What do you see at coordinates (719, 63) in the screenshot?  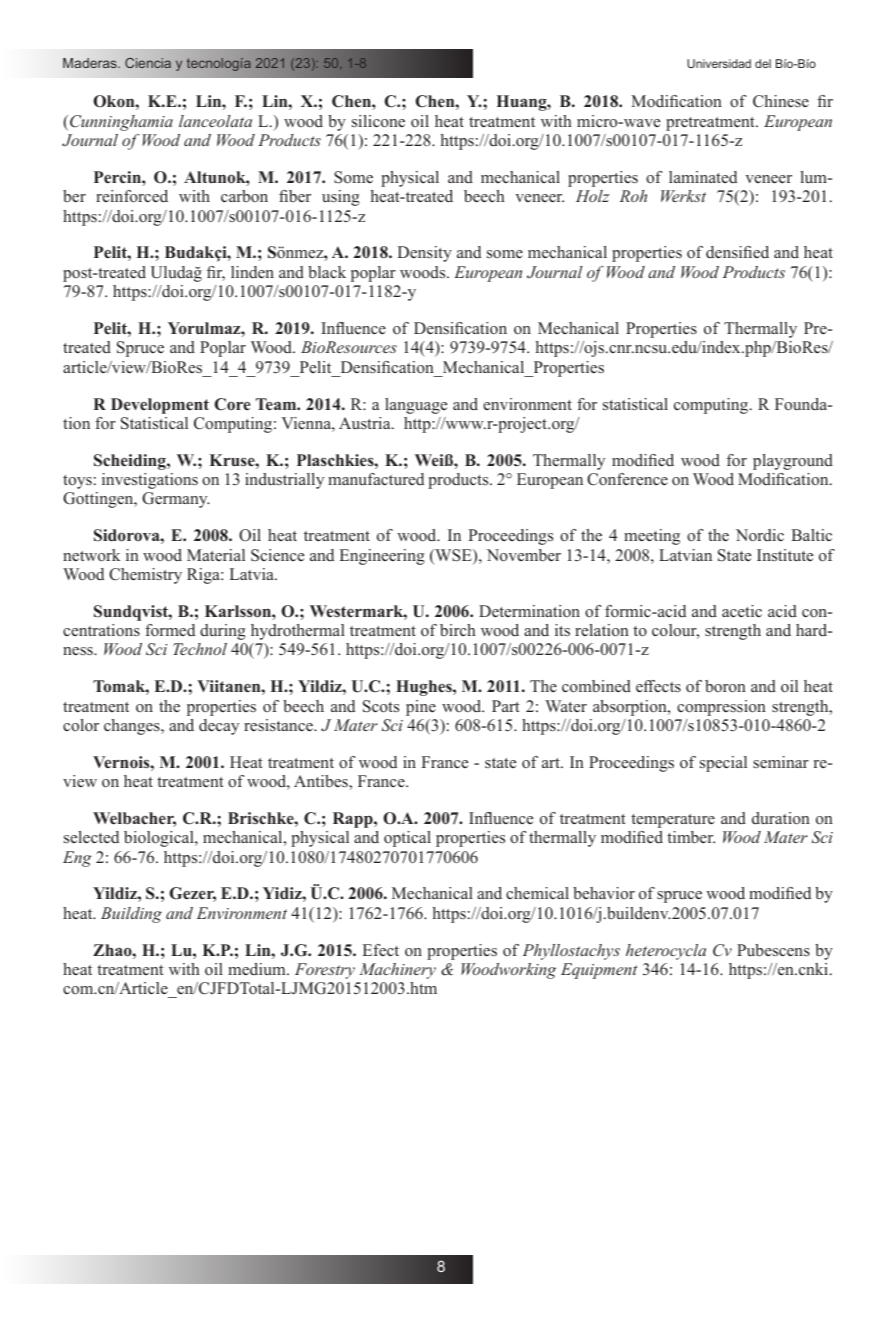 I see `Universidad` at bounding box center [719, 63].
